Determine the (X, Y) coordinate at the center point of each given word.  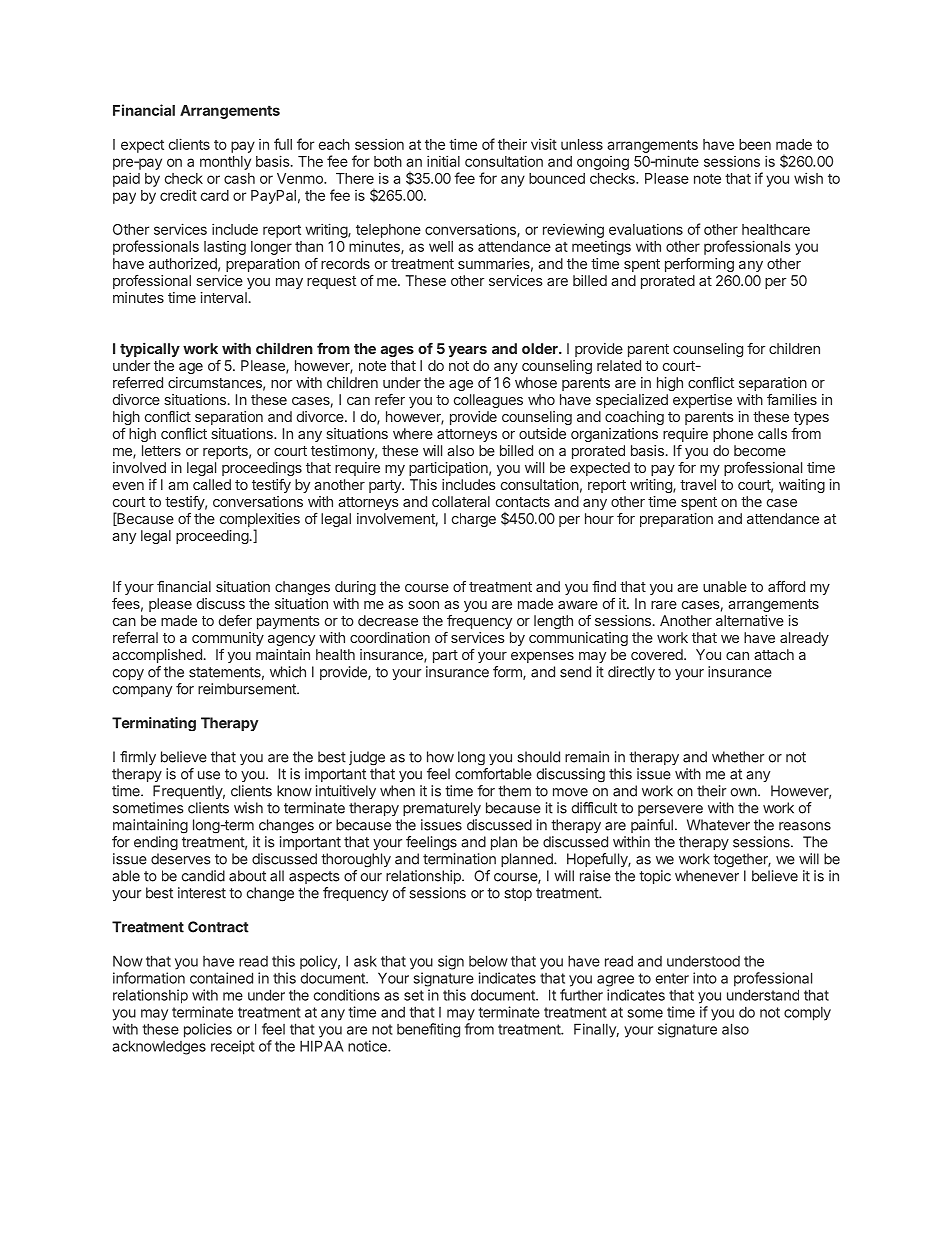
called (212, 484)
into (705, 978)
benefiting (428, 1030)
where (413, 433)
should (538, 757)
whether (738, 757)
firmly (138, 758)
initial (443, 161)
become (760, 450)
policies (208, 1030)
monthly (225, 163)
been (755, 144)
